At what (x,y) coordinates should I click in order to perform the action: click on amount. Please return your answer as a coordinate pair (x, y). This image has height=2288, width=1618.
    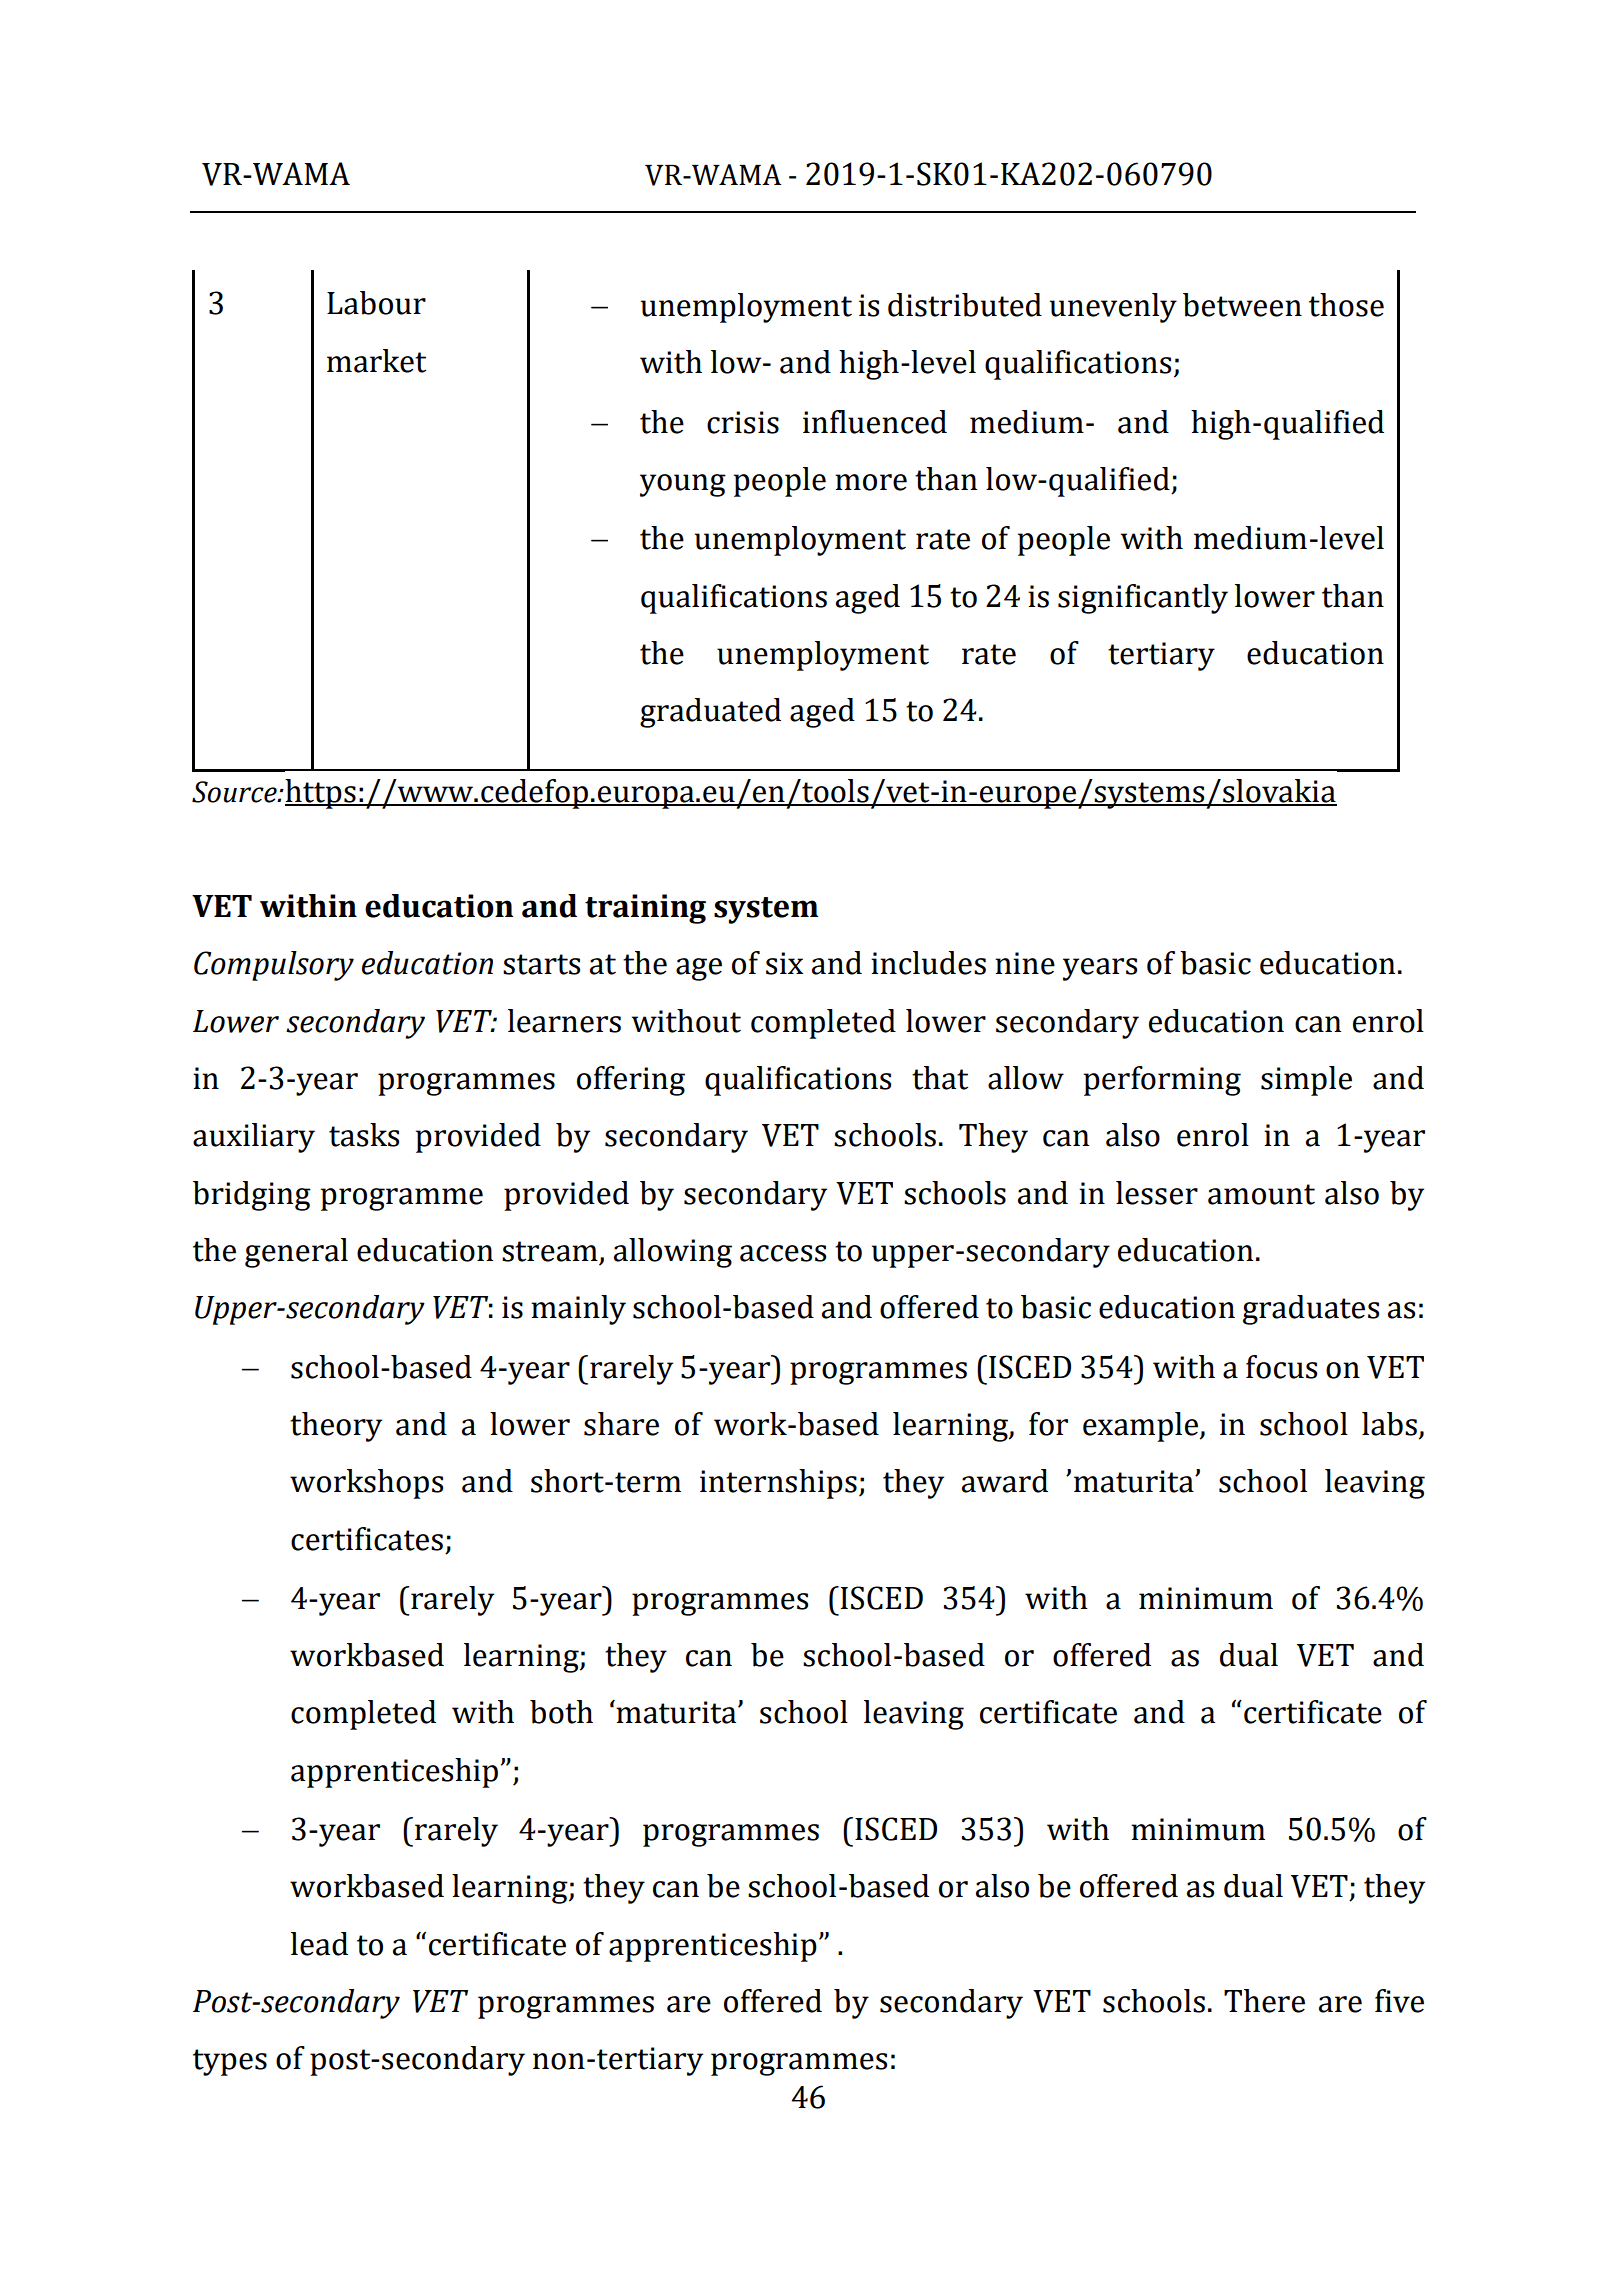
    Looking at the image, I should click on (1261, 1194).
